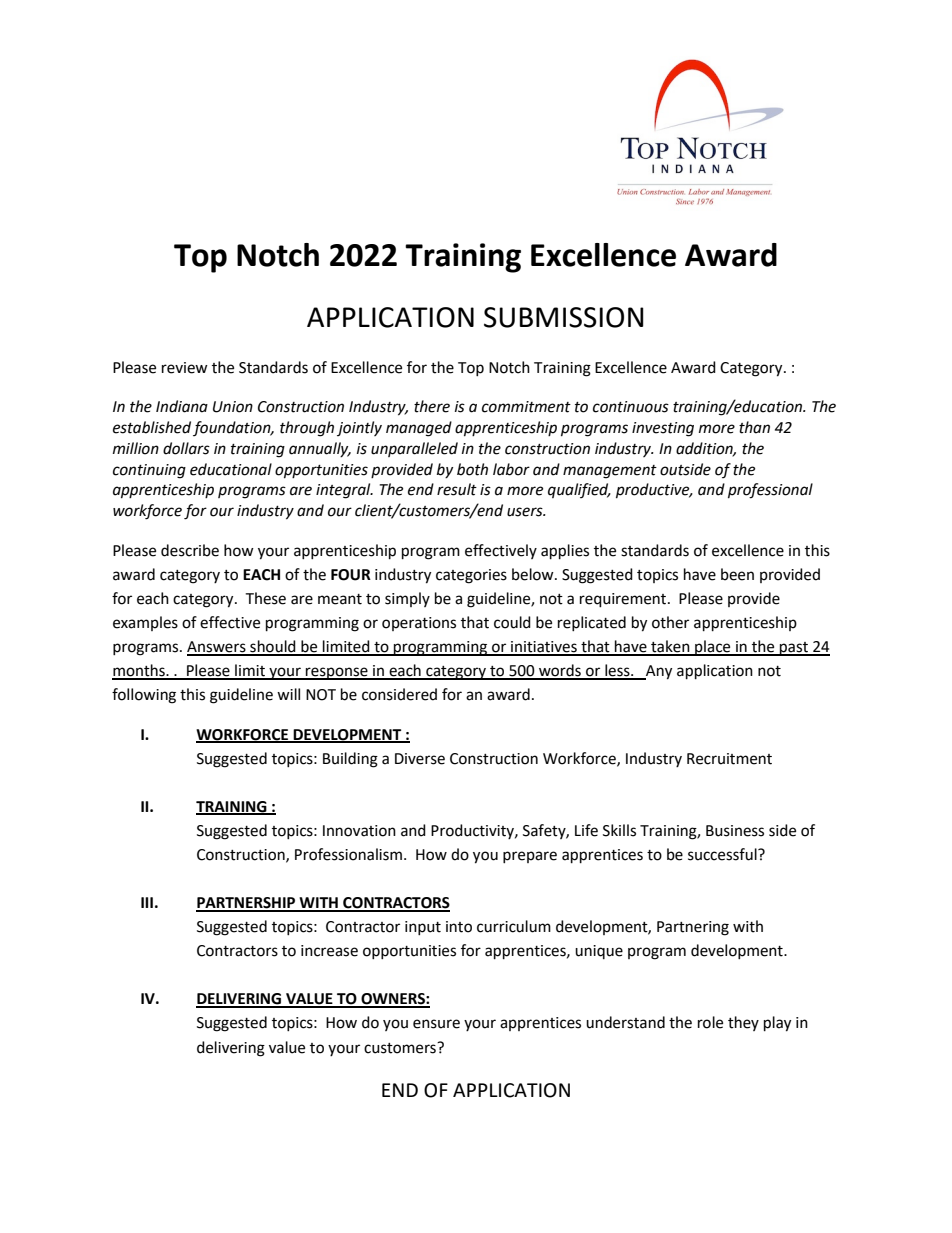 The width and height of the image is (952, 1233). I want to click on increase, so click(329, 951).
